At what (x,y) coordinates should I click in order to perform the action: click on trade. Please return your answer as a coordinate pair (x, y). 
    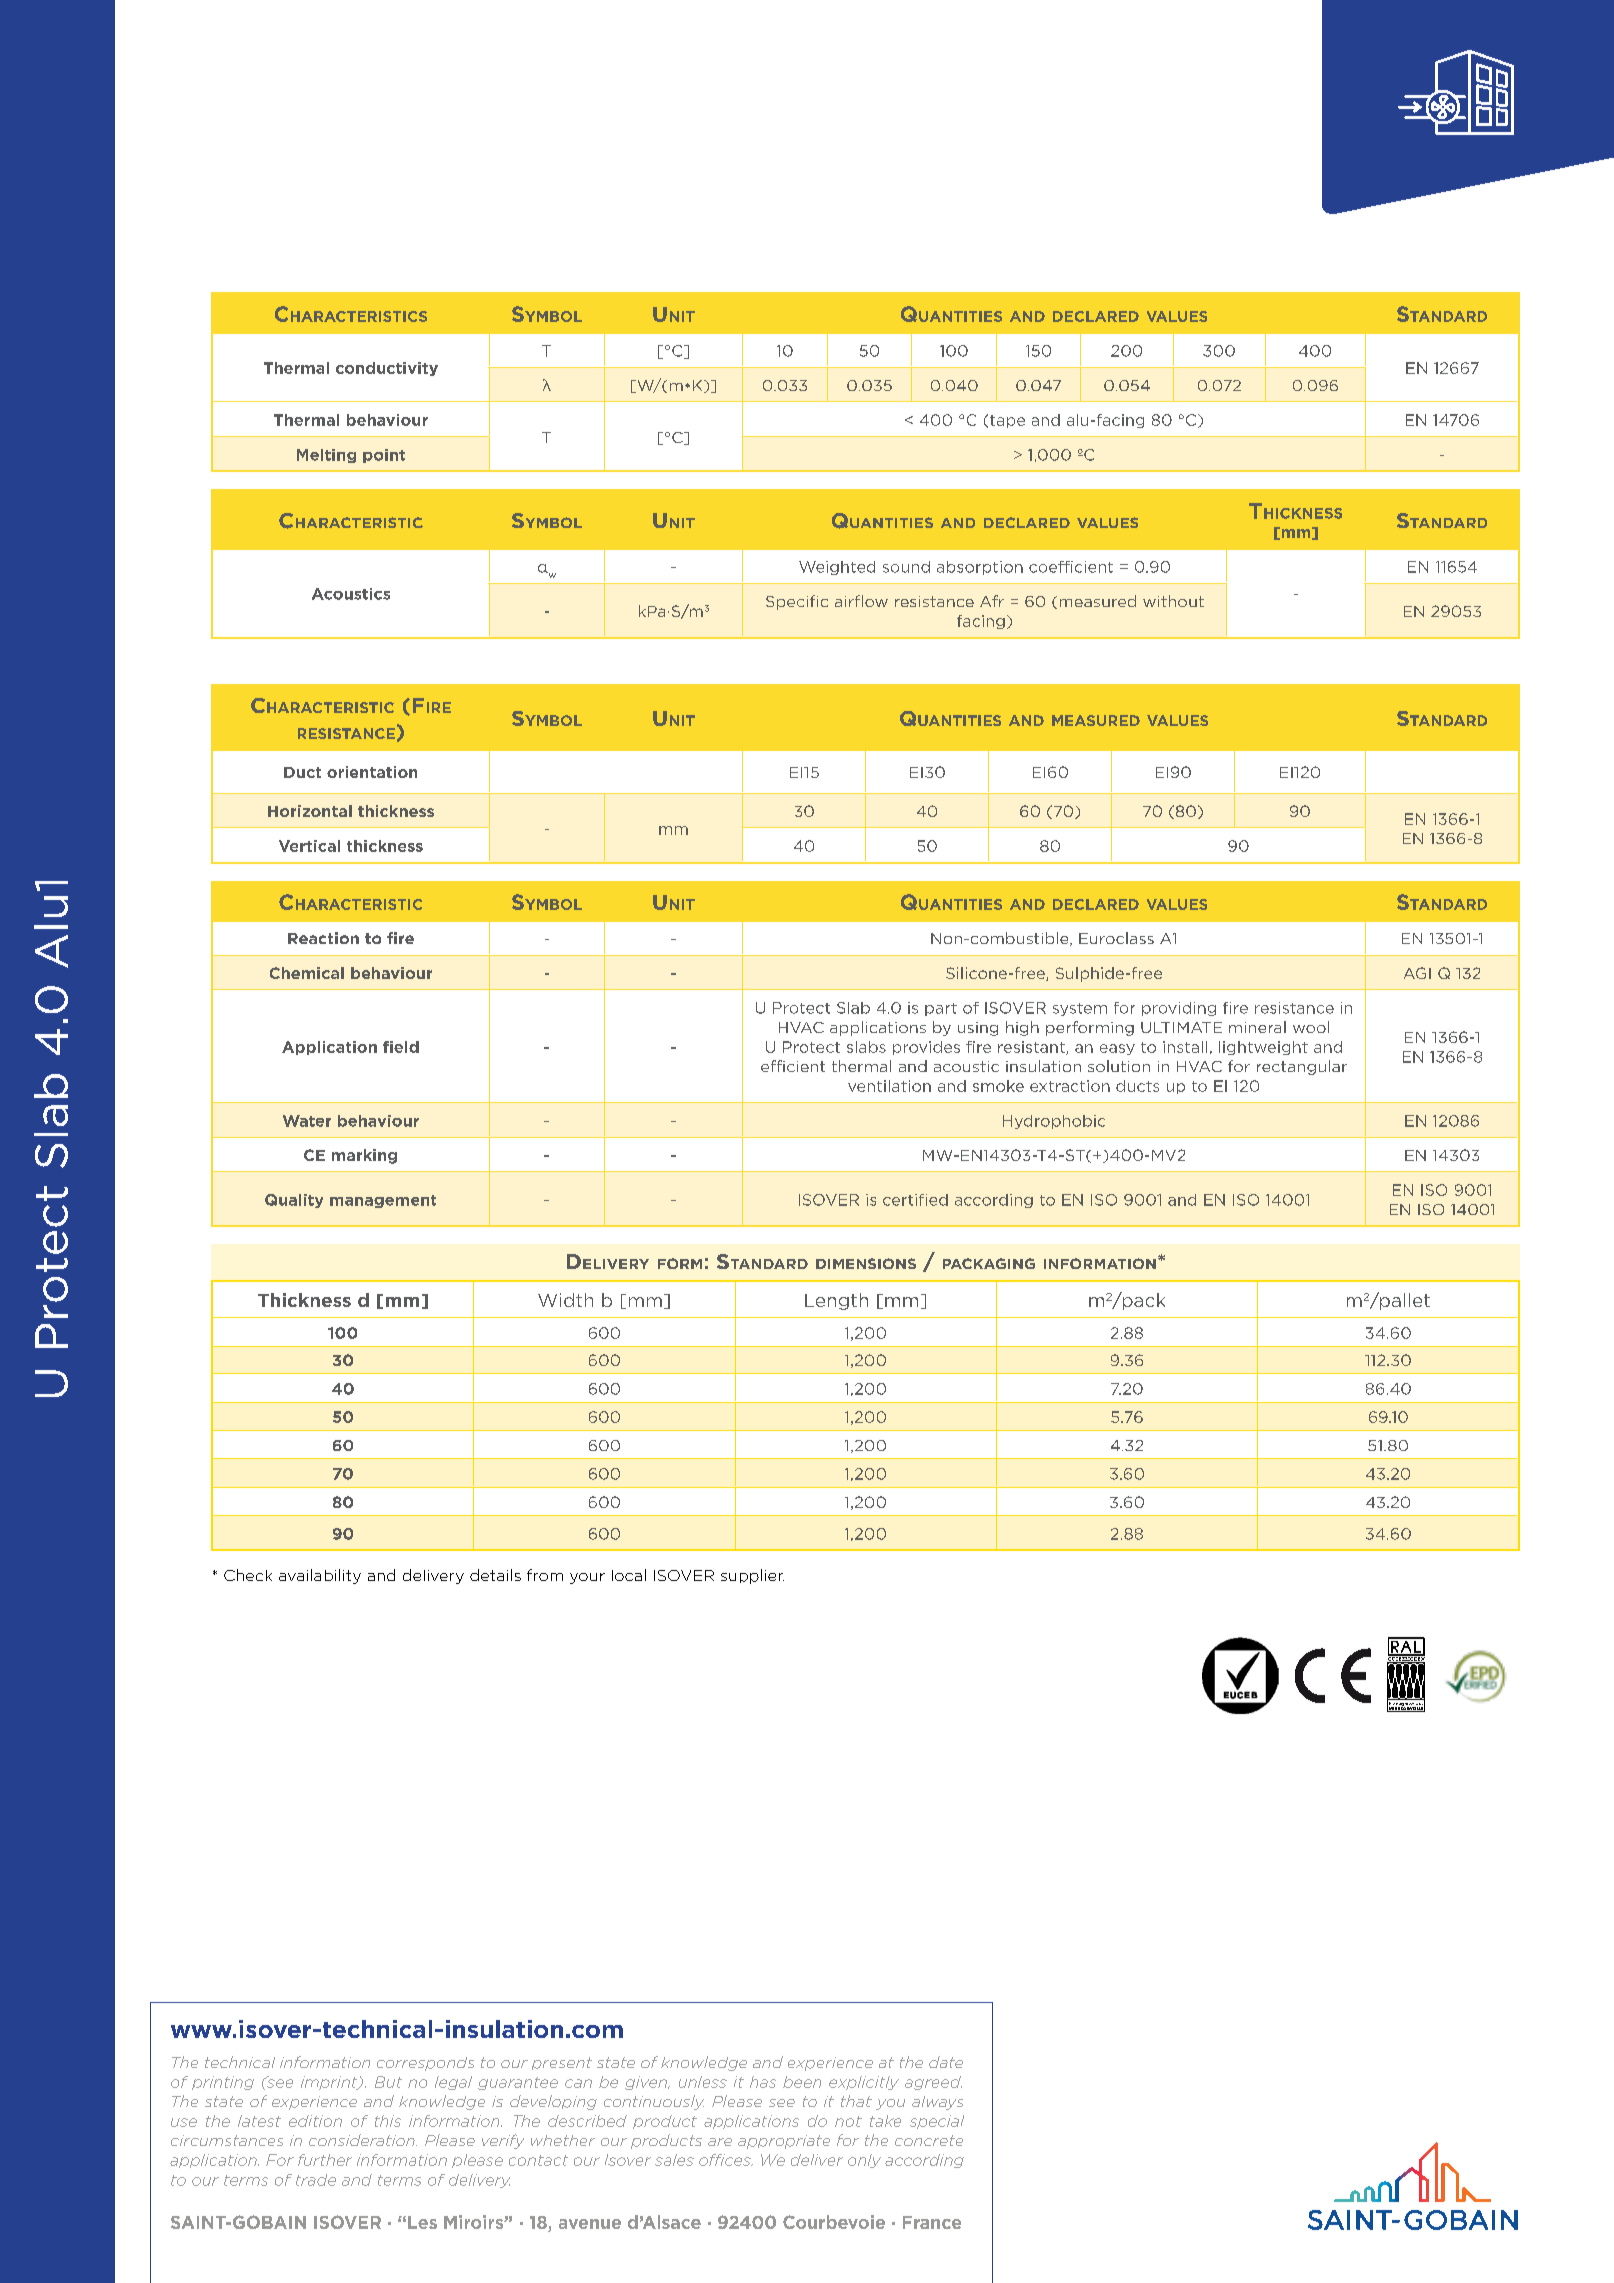
    Looking at the image, I should click on (316, 2180).
